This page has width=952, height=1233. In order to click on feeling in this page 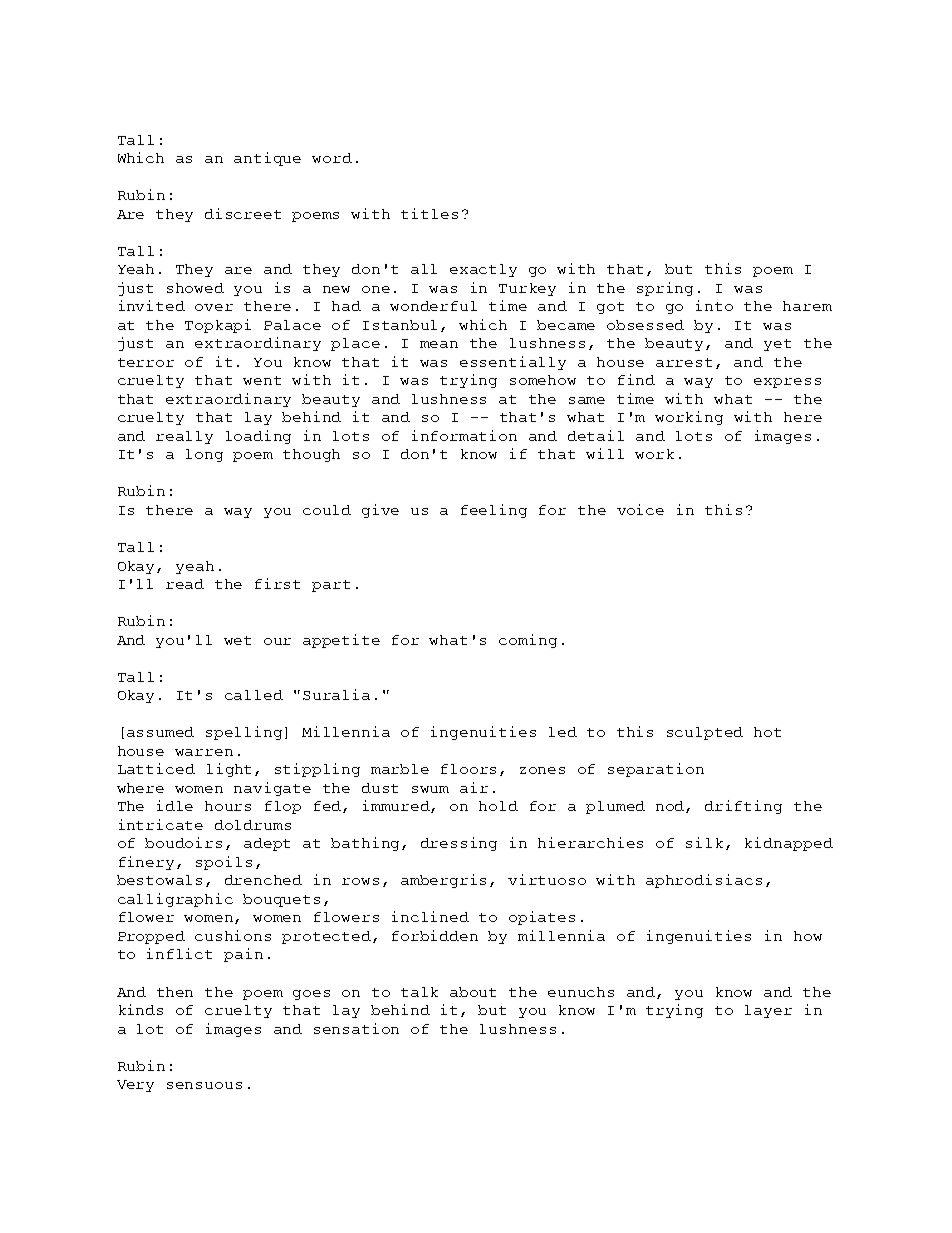, I will do `click(494, 511)`.
